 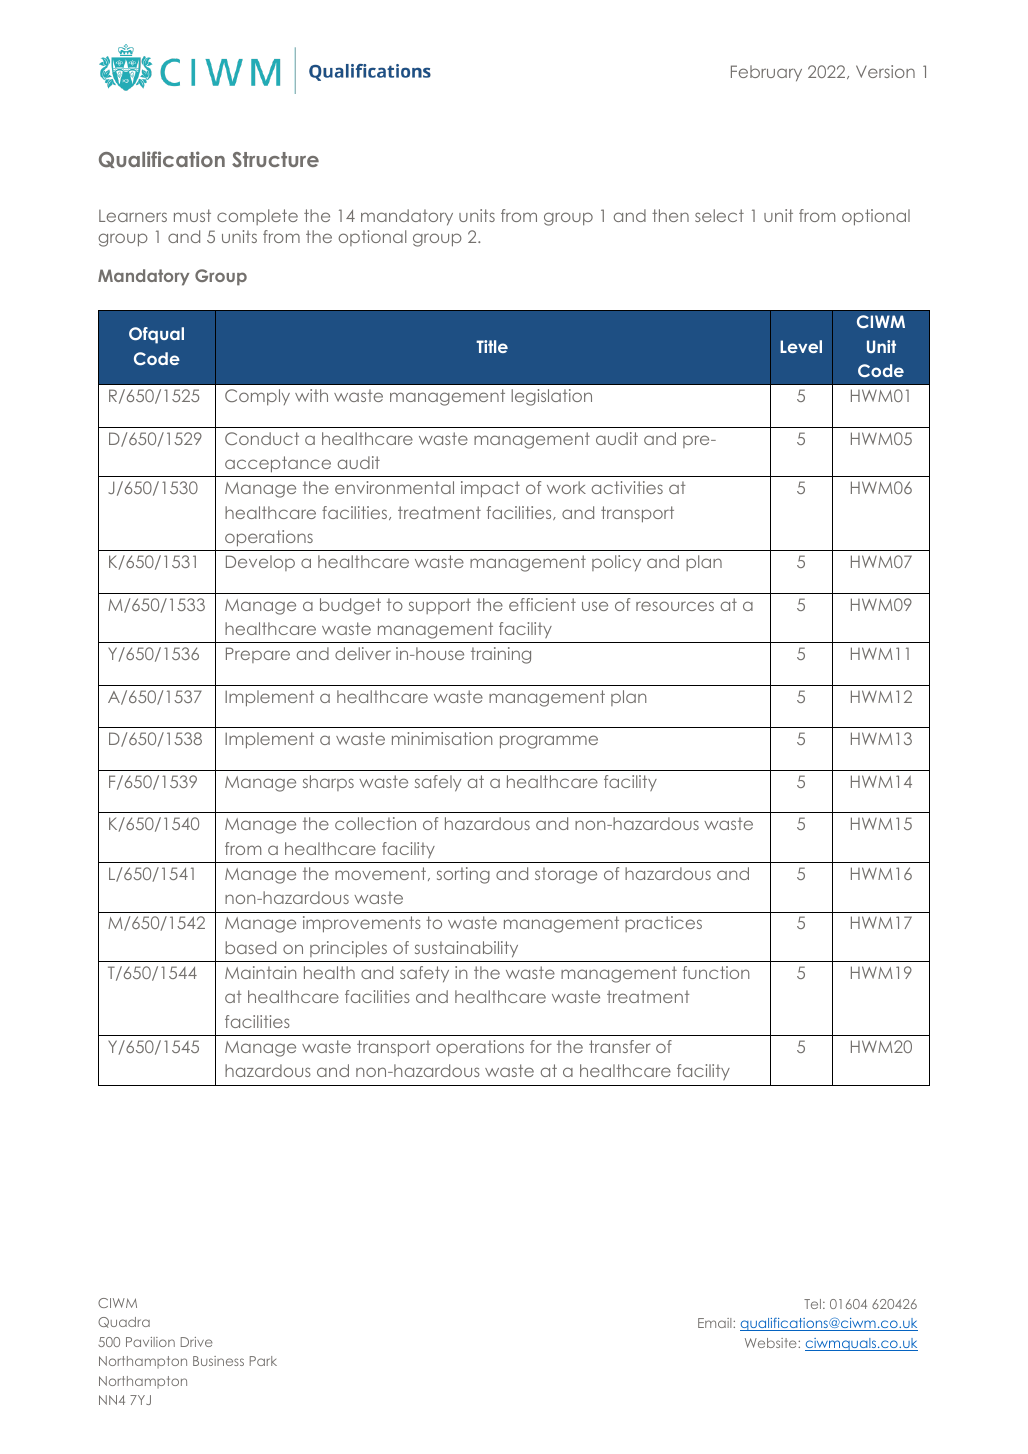 What do you see at coordinates (670, 215) in the document?
I see `then` at bounding box center [670, 215].
